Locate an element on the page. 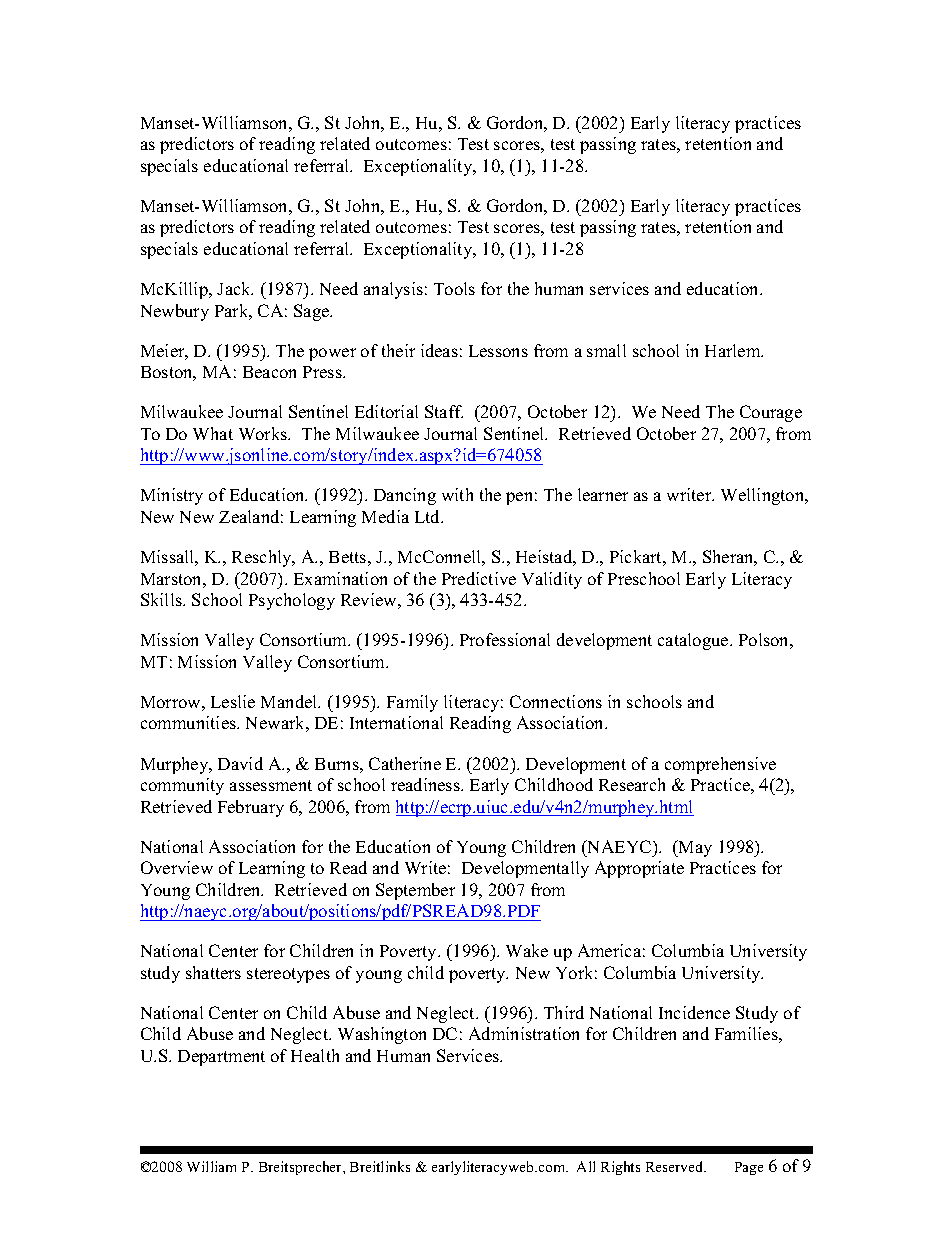 The image size is (952, 1233). Reserved is located at coordinates (676, 1166).
